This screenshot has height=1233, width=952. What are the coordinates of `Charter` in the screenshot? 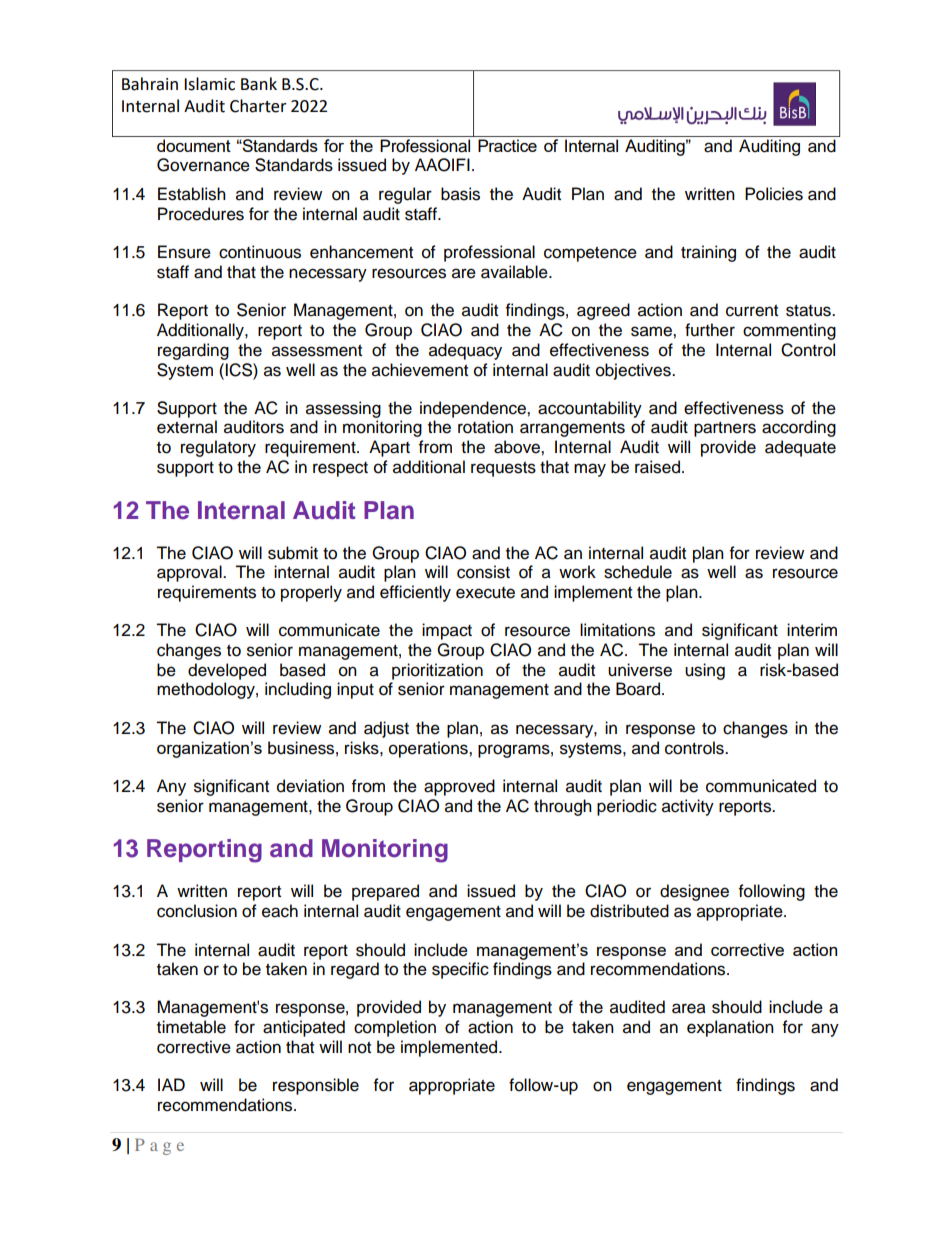 It's located at (258, 106).
